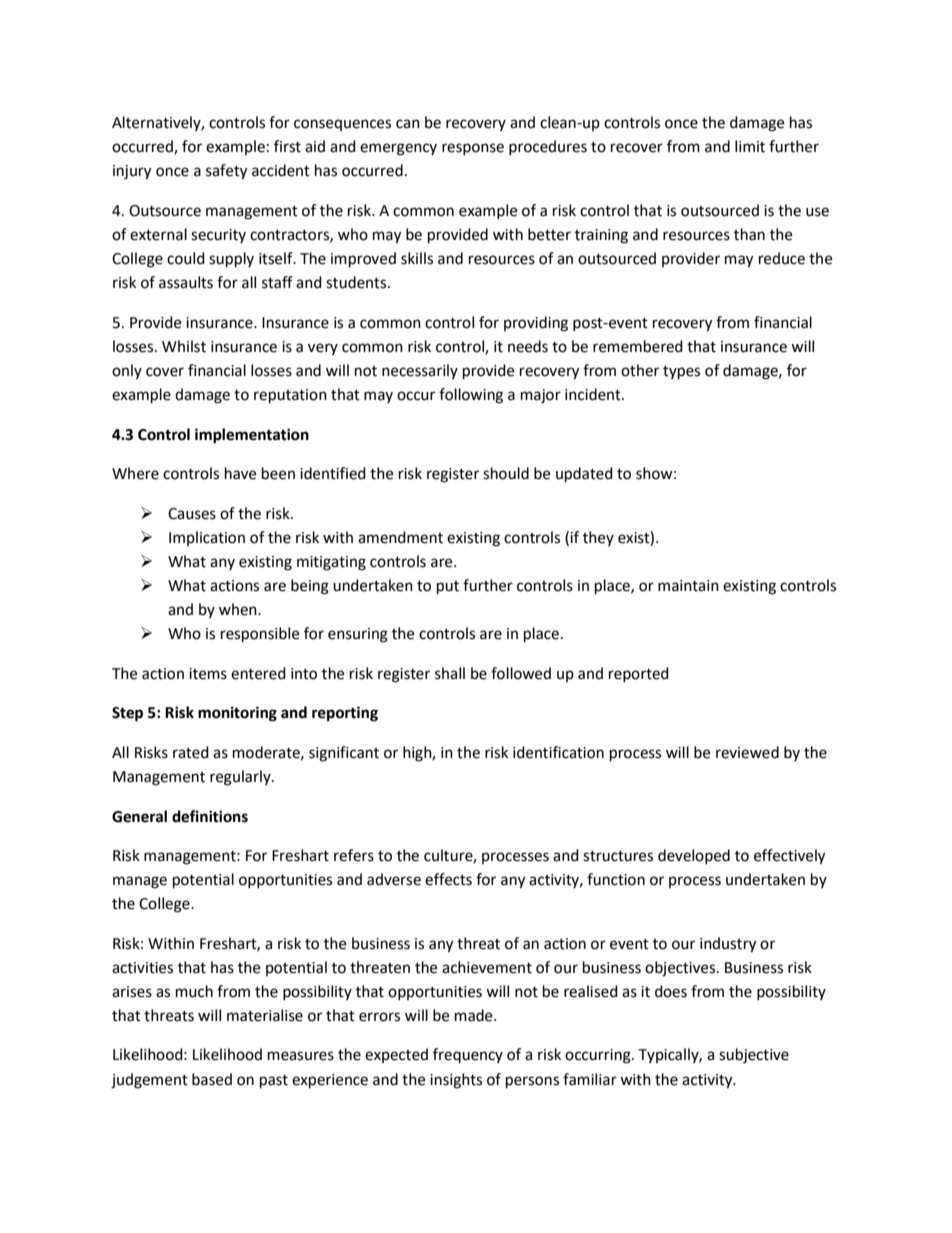 This screenshot has height=1233, width=952. I want to click on safety, so click(226, 172).
